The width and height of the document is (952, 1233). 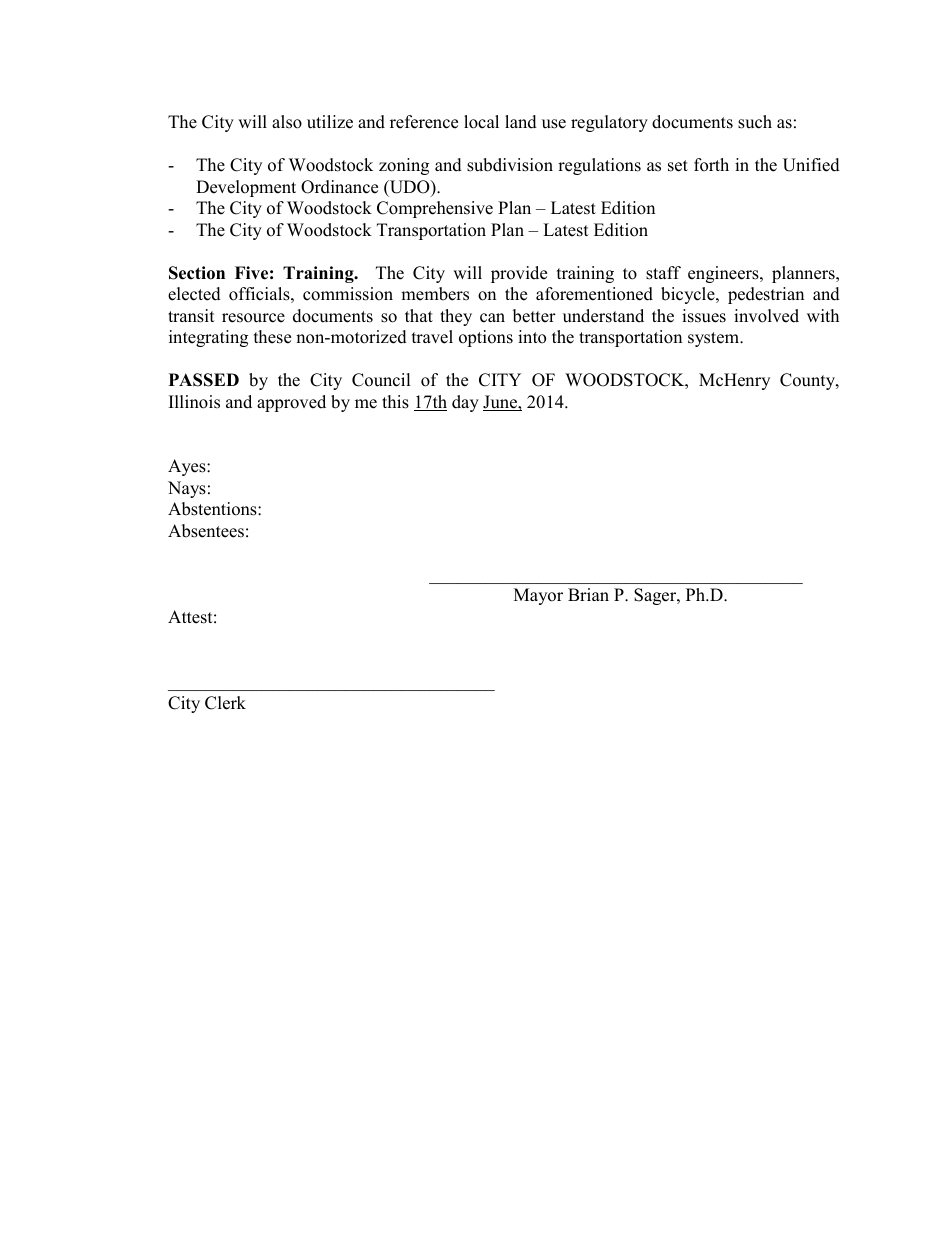 What do you see at coordinates (755, 122) in the document?
I see `such` at bounding box center [755, 122].
